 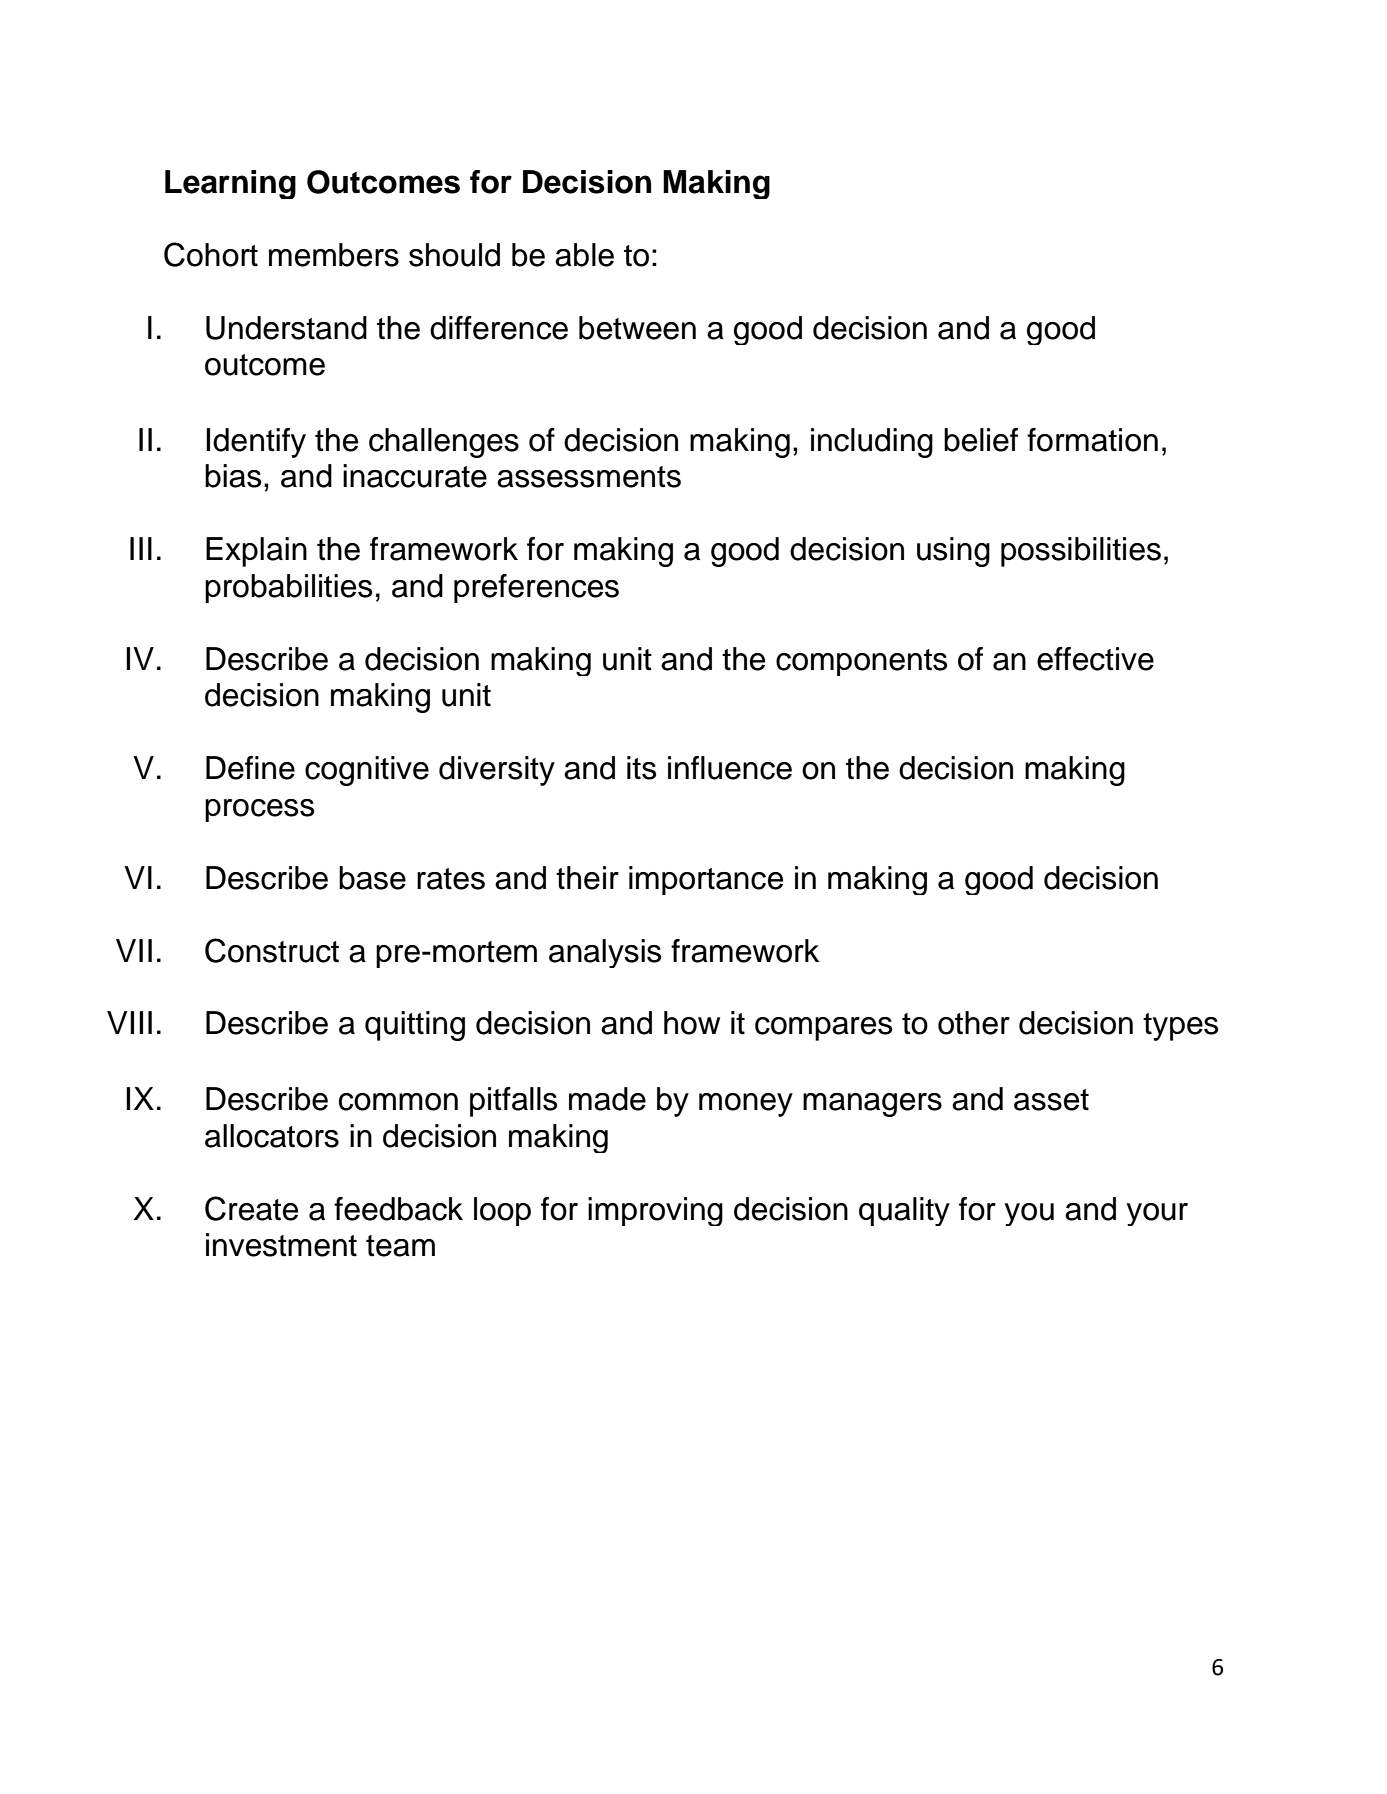 I want to click on other, so click(x=974, y=1023).
